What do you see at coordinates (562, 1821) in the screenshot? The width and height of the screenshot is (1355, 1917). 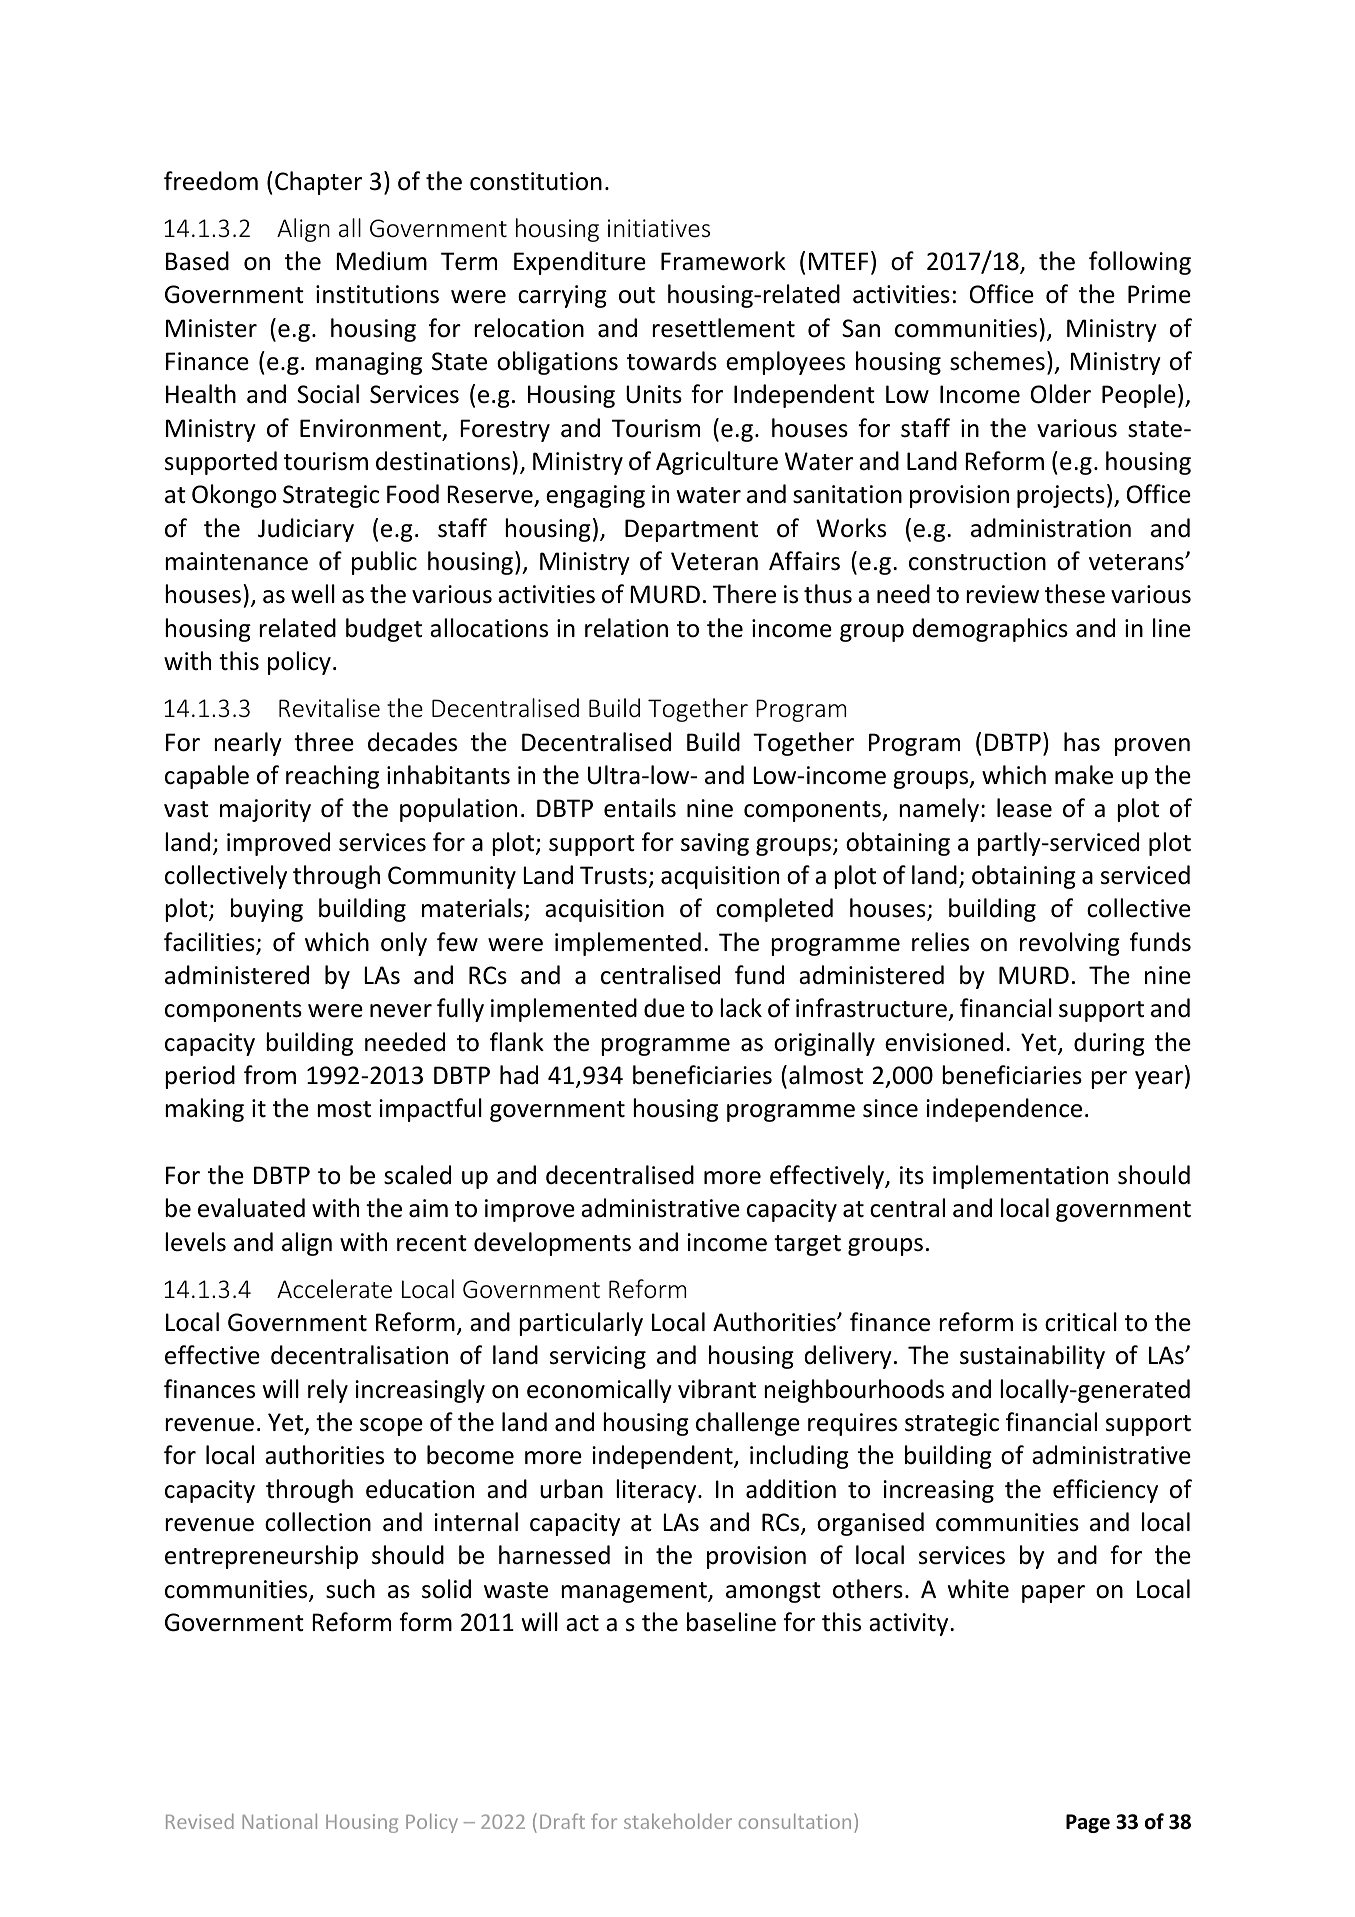 I see `Draft` at bounding box center [562, 1821].
